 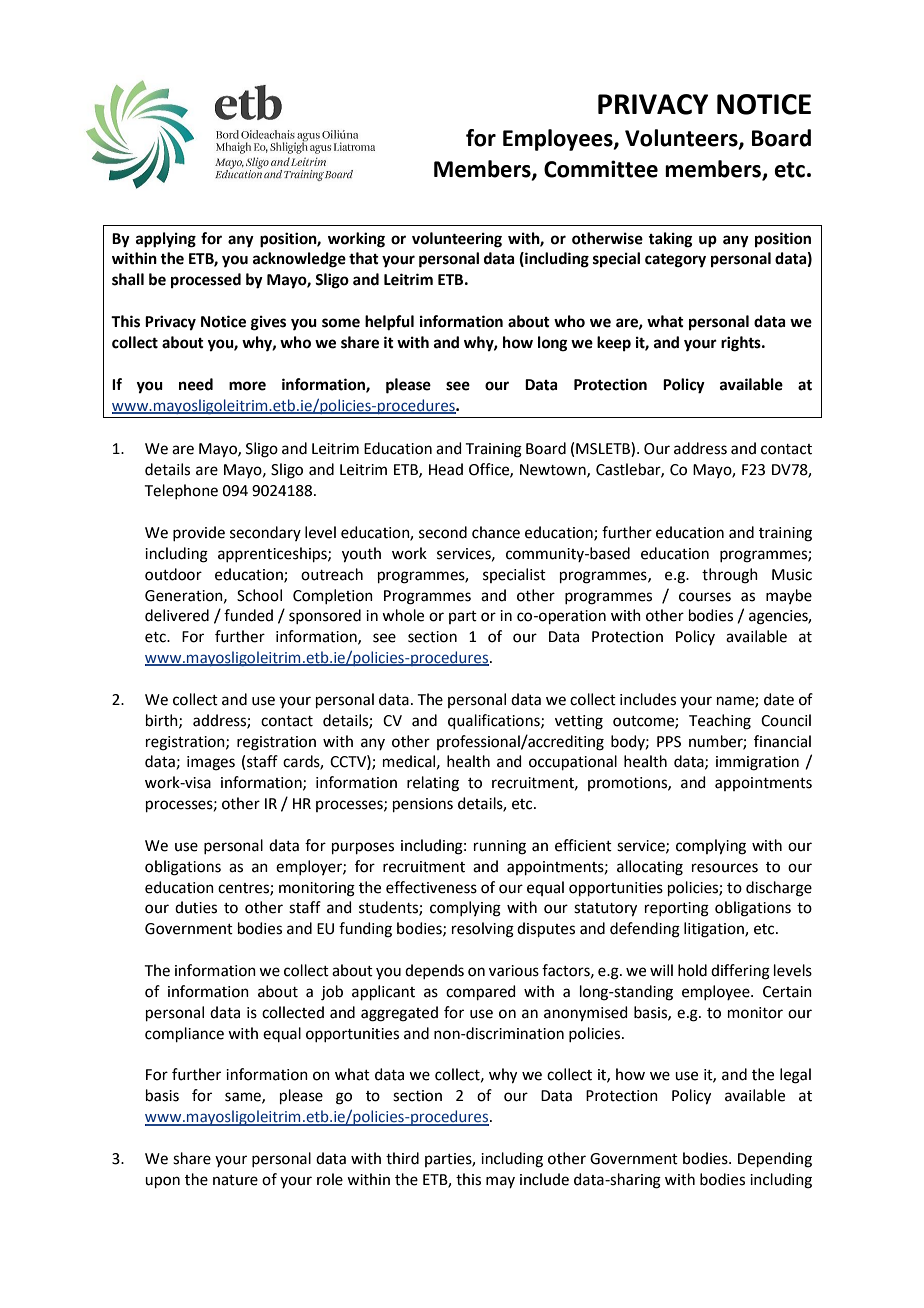 What do you see at coordinates (483, 930) in the page?
I see `resolving` at bounding box center [483, 930].
